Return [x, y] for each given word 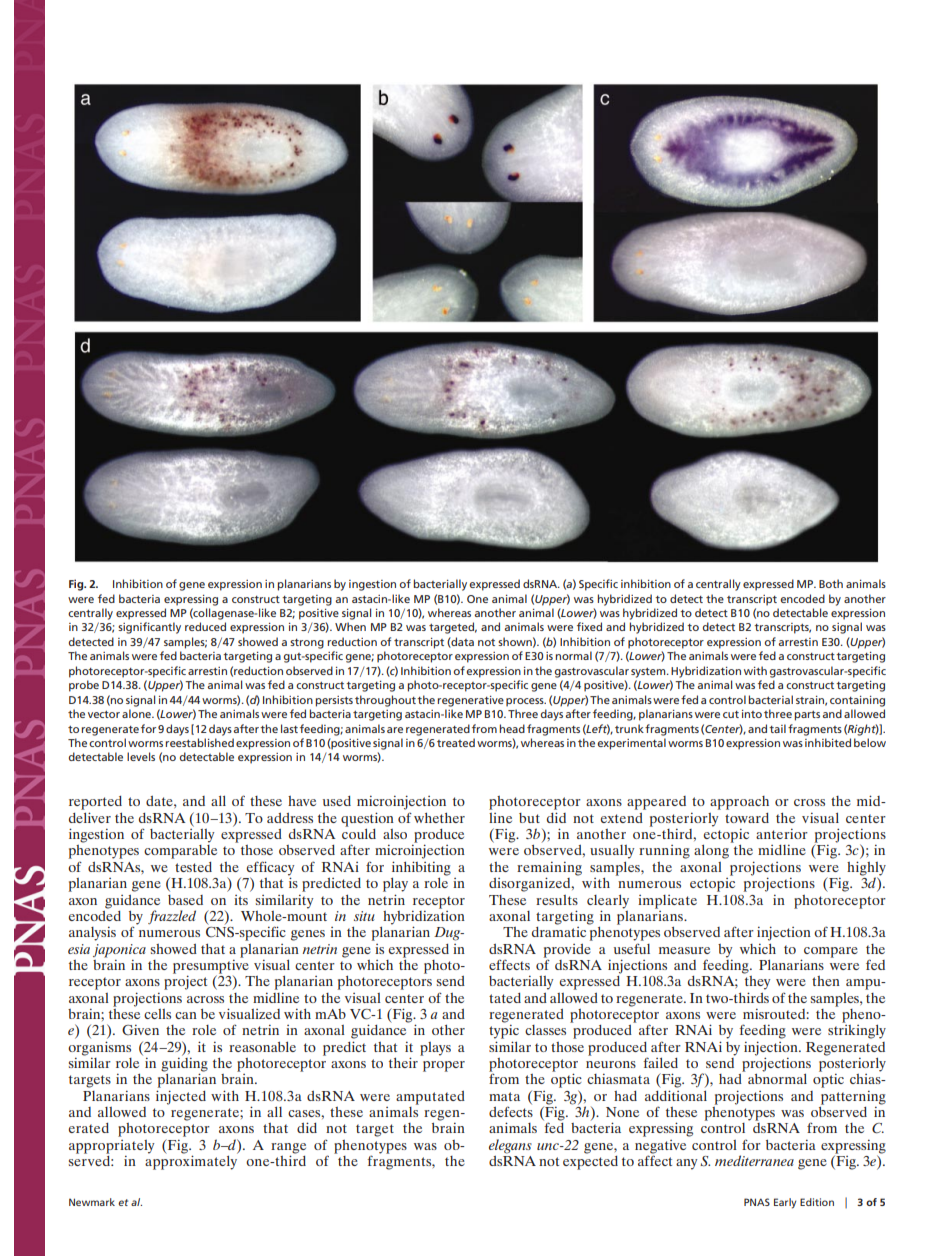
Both [831, 583]
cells [157, 1014]
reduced [205, 626]
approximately [191, 1161]
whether [439, 818]
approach [739, 803]
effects [509, 964]
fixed [589, 626]
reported [95, 803]
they [756, 981]
